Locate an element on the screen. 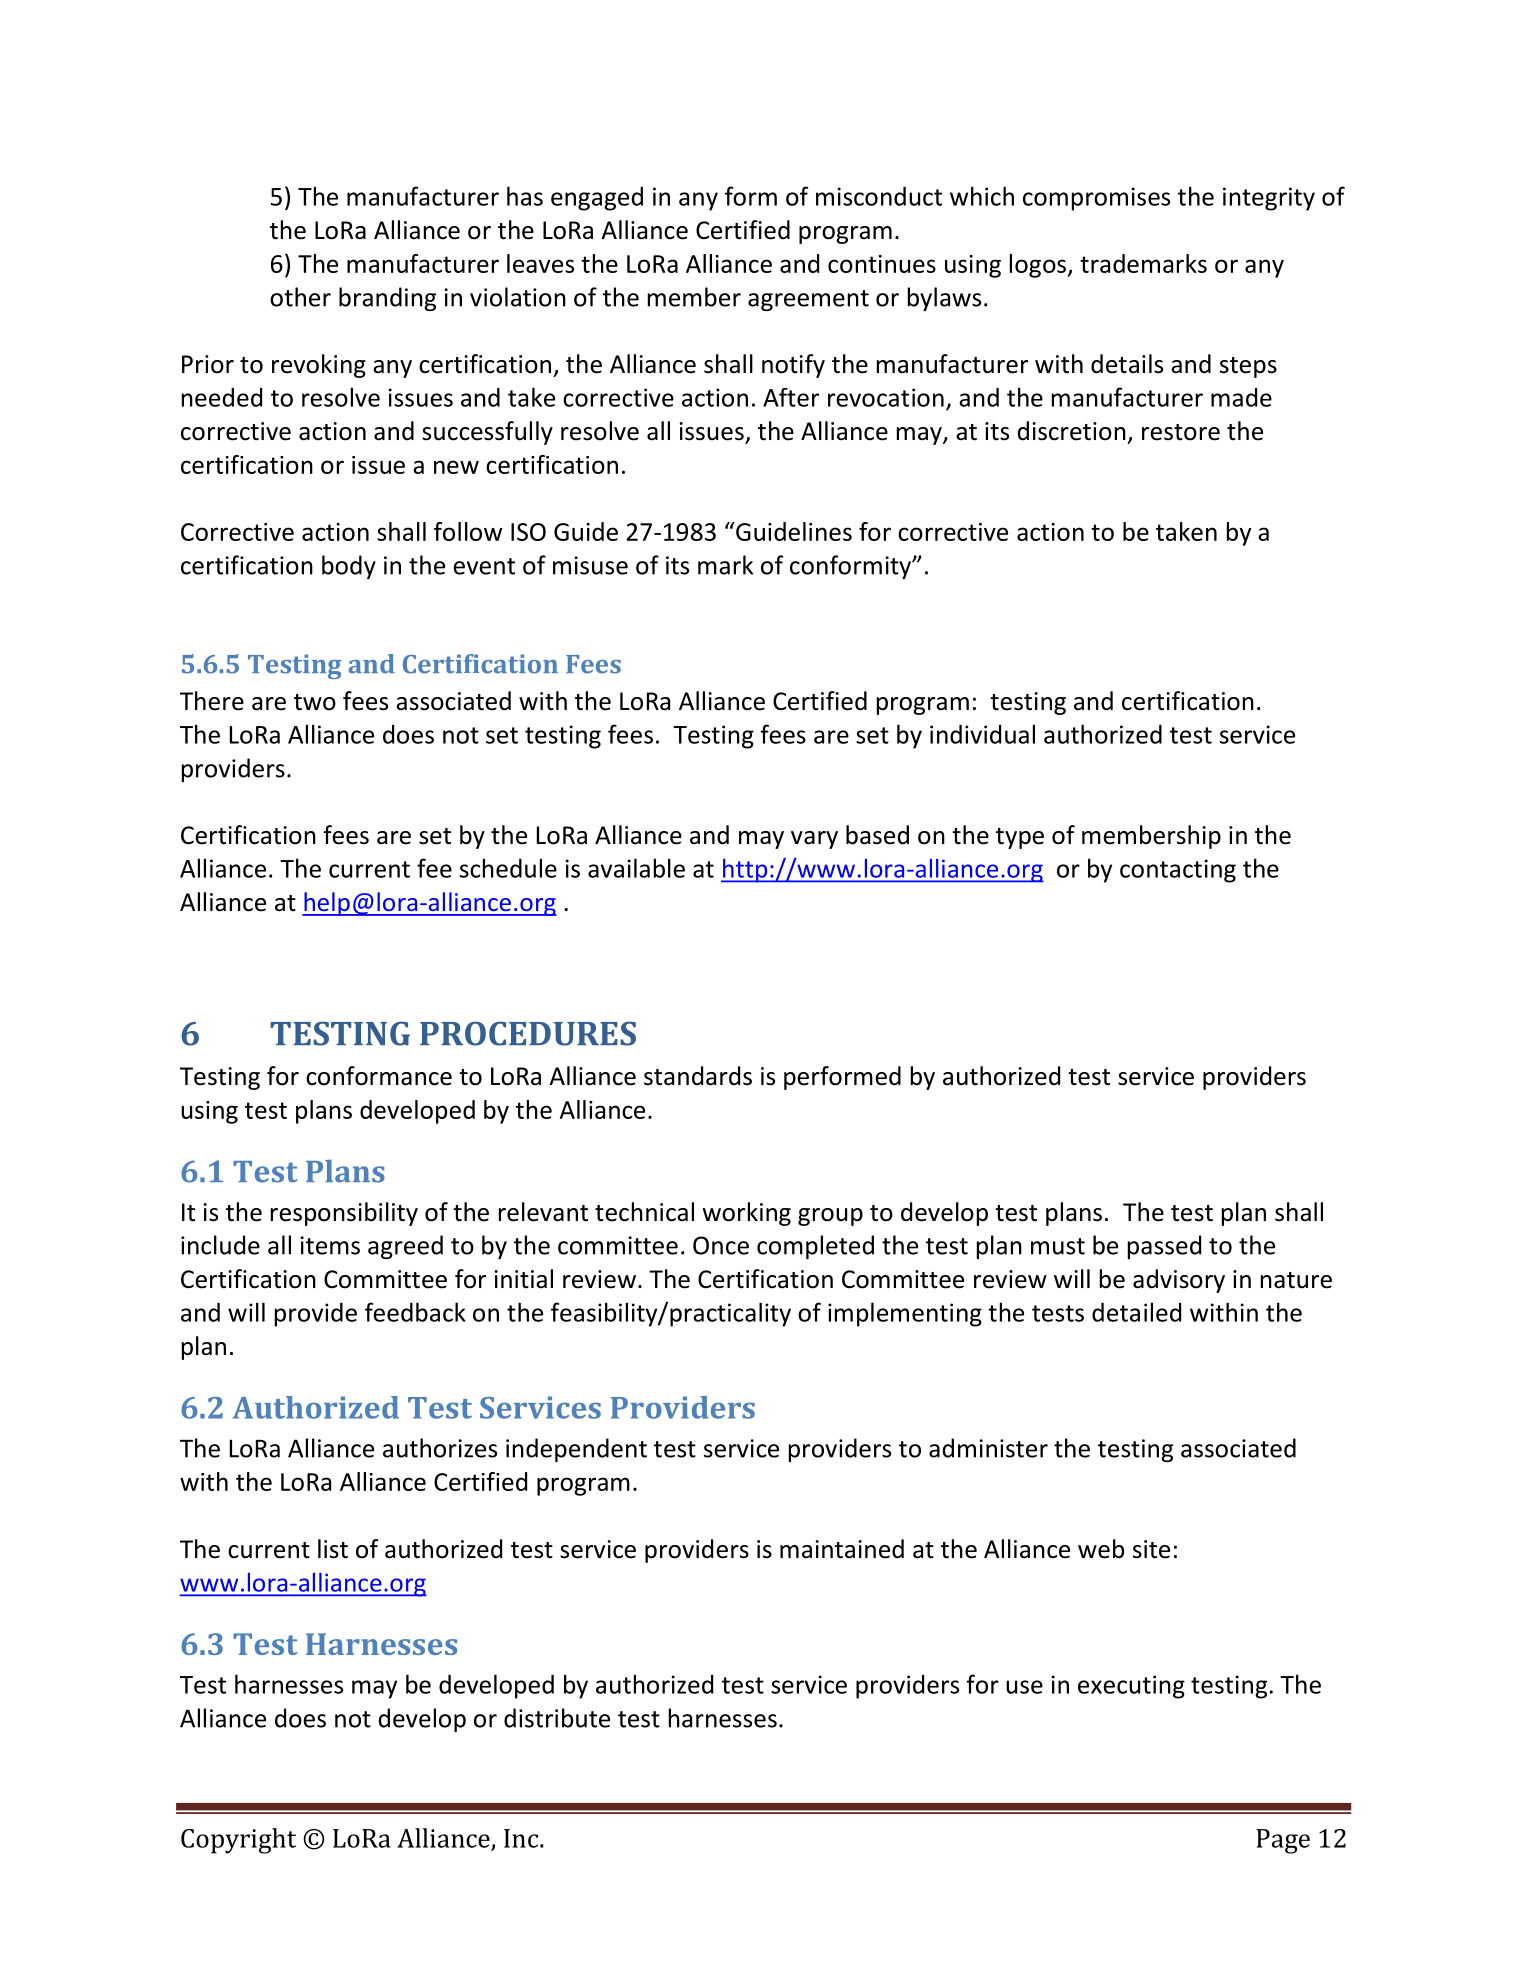 This screenshot has height=1977, width=1527. Page is located at coordinates (1283, 1841).
